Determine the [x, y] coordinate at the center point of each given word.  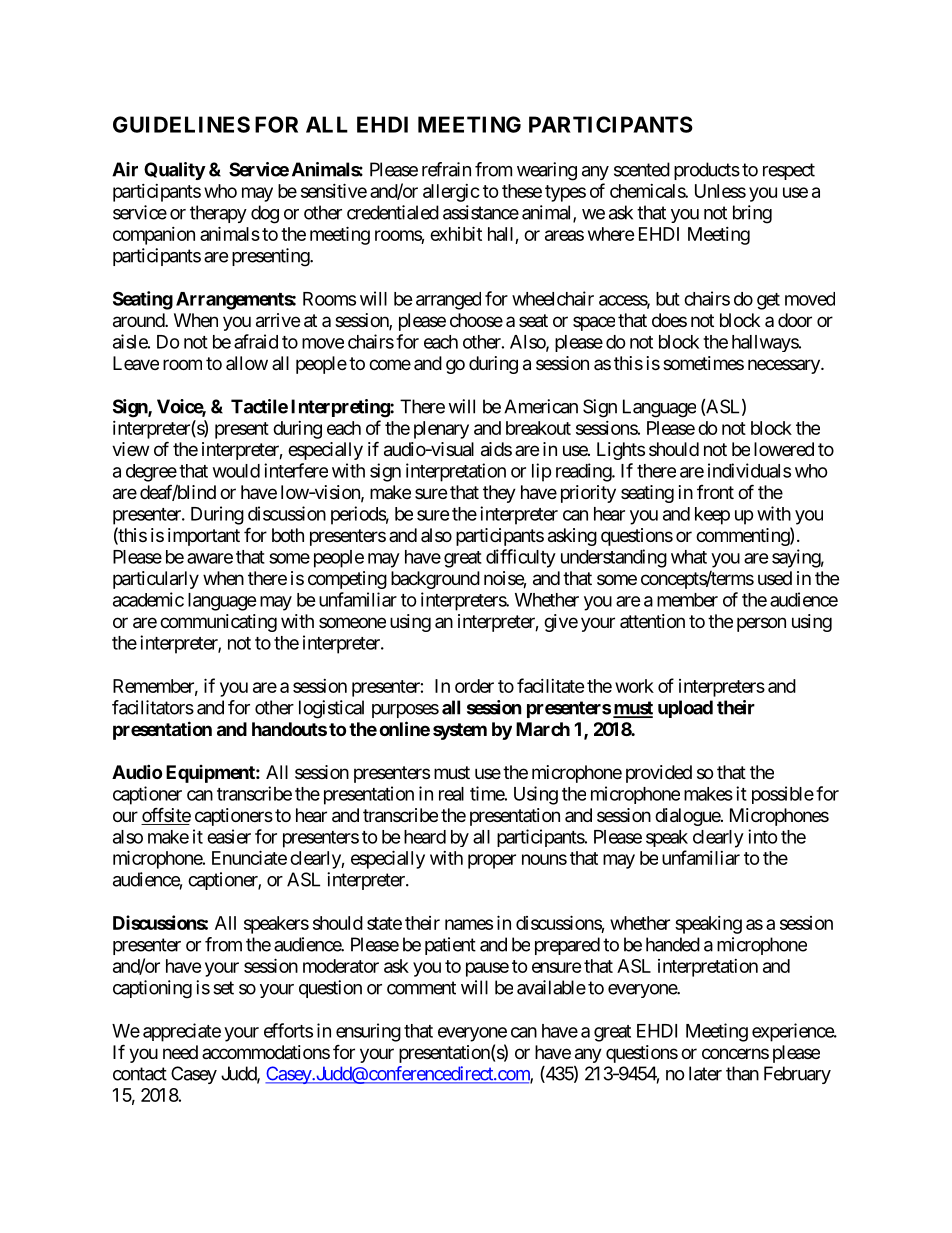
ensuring [368, 1032]
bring [752, 214]
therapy [218, 214]
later [705, 1073]
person [761, 624]
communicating [218, 623]
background [435, 580]
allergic [451, 193]
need [180, 1052]
